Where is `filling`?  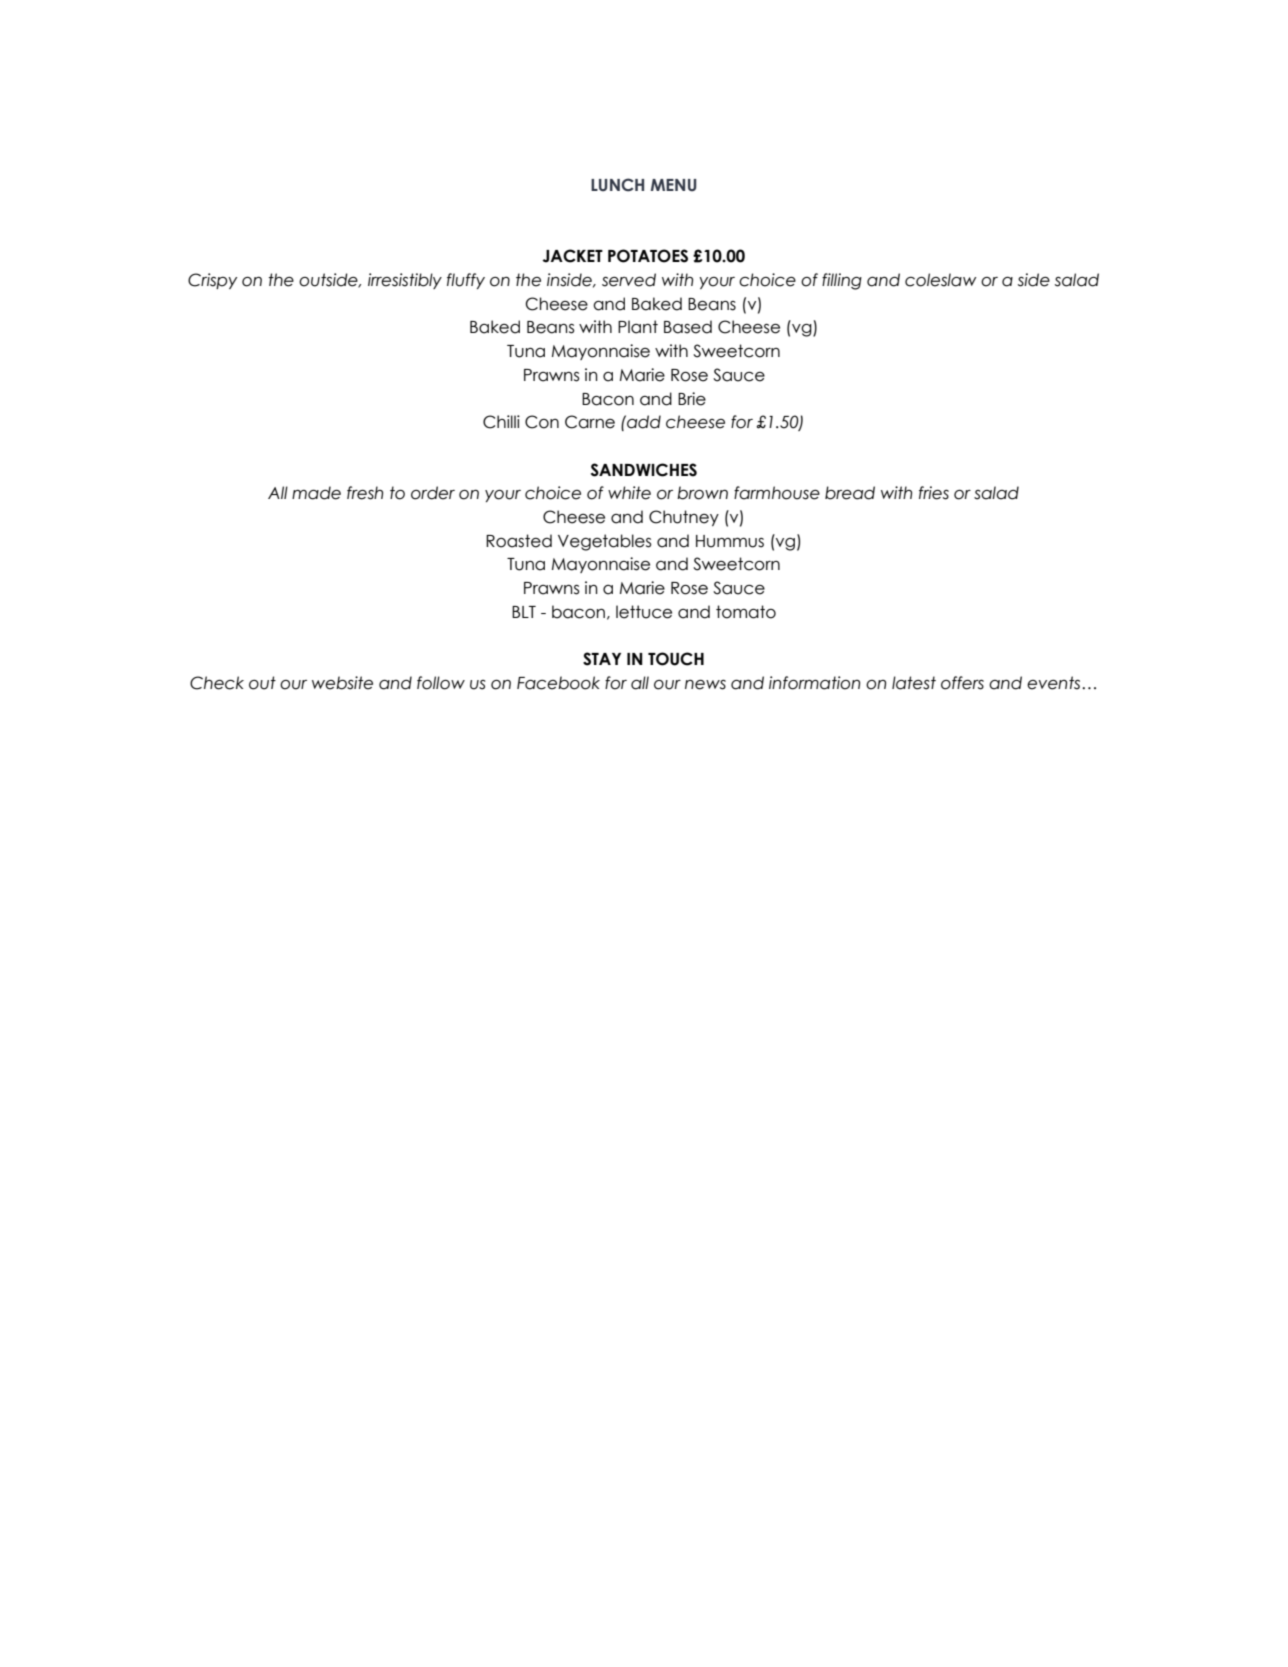
filling is located at coordinates (842, 281).
